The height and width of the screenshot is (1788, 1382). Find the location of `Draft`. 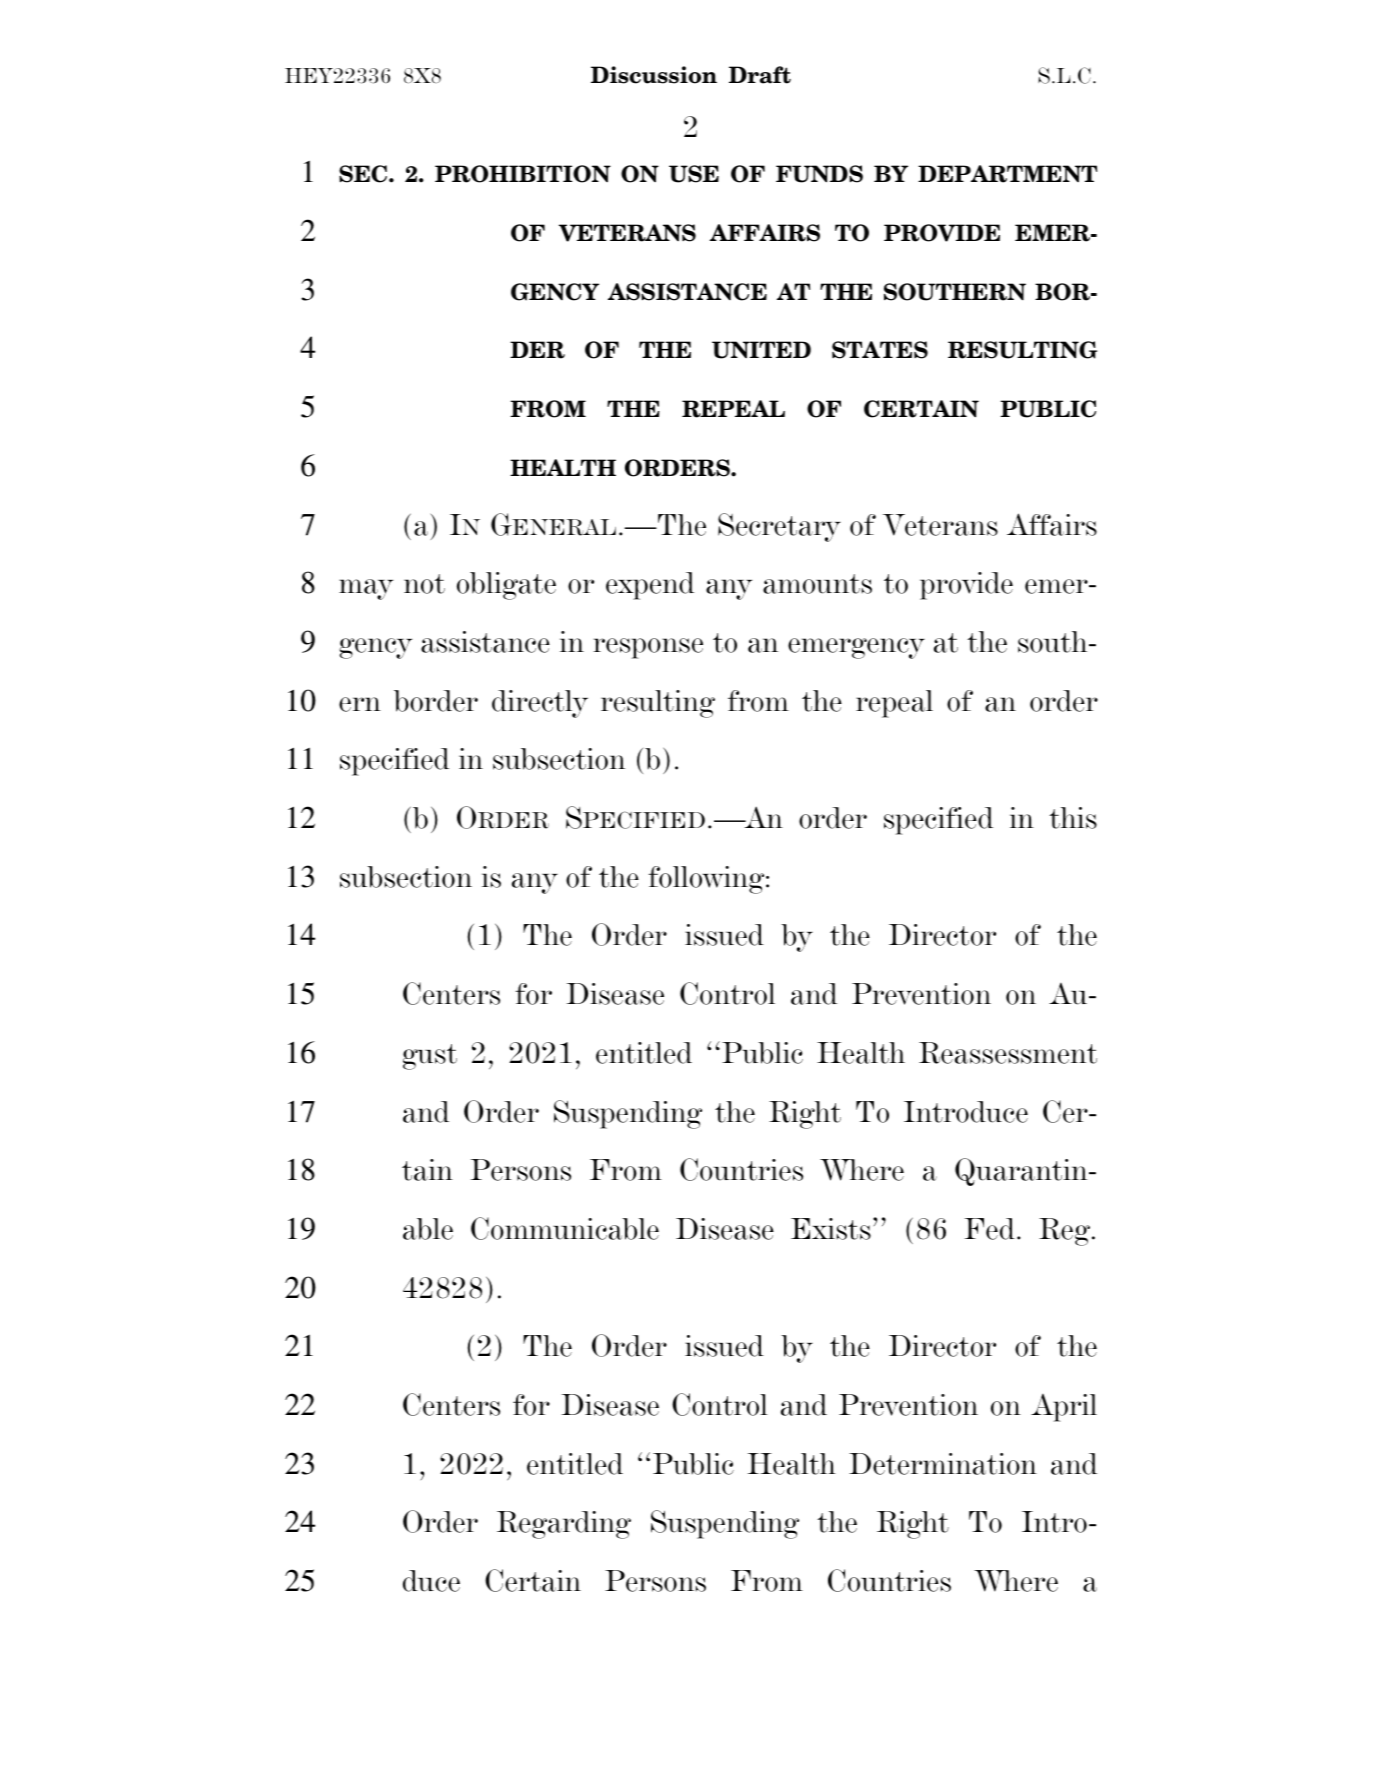

Draft is located at coordinates (760, 75).
